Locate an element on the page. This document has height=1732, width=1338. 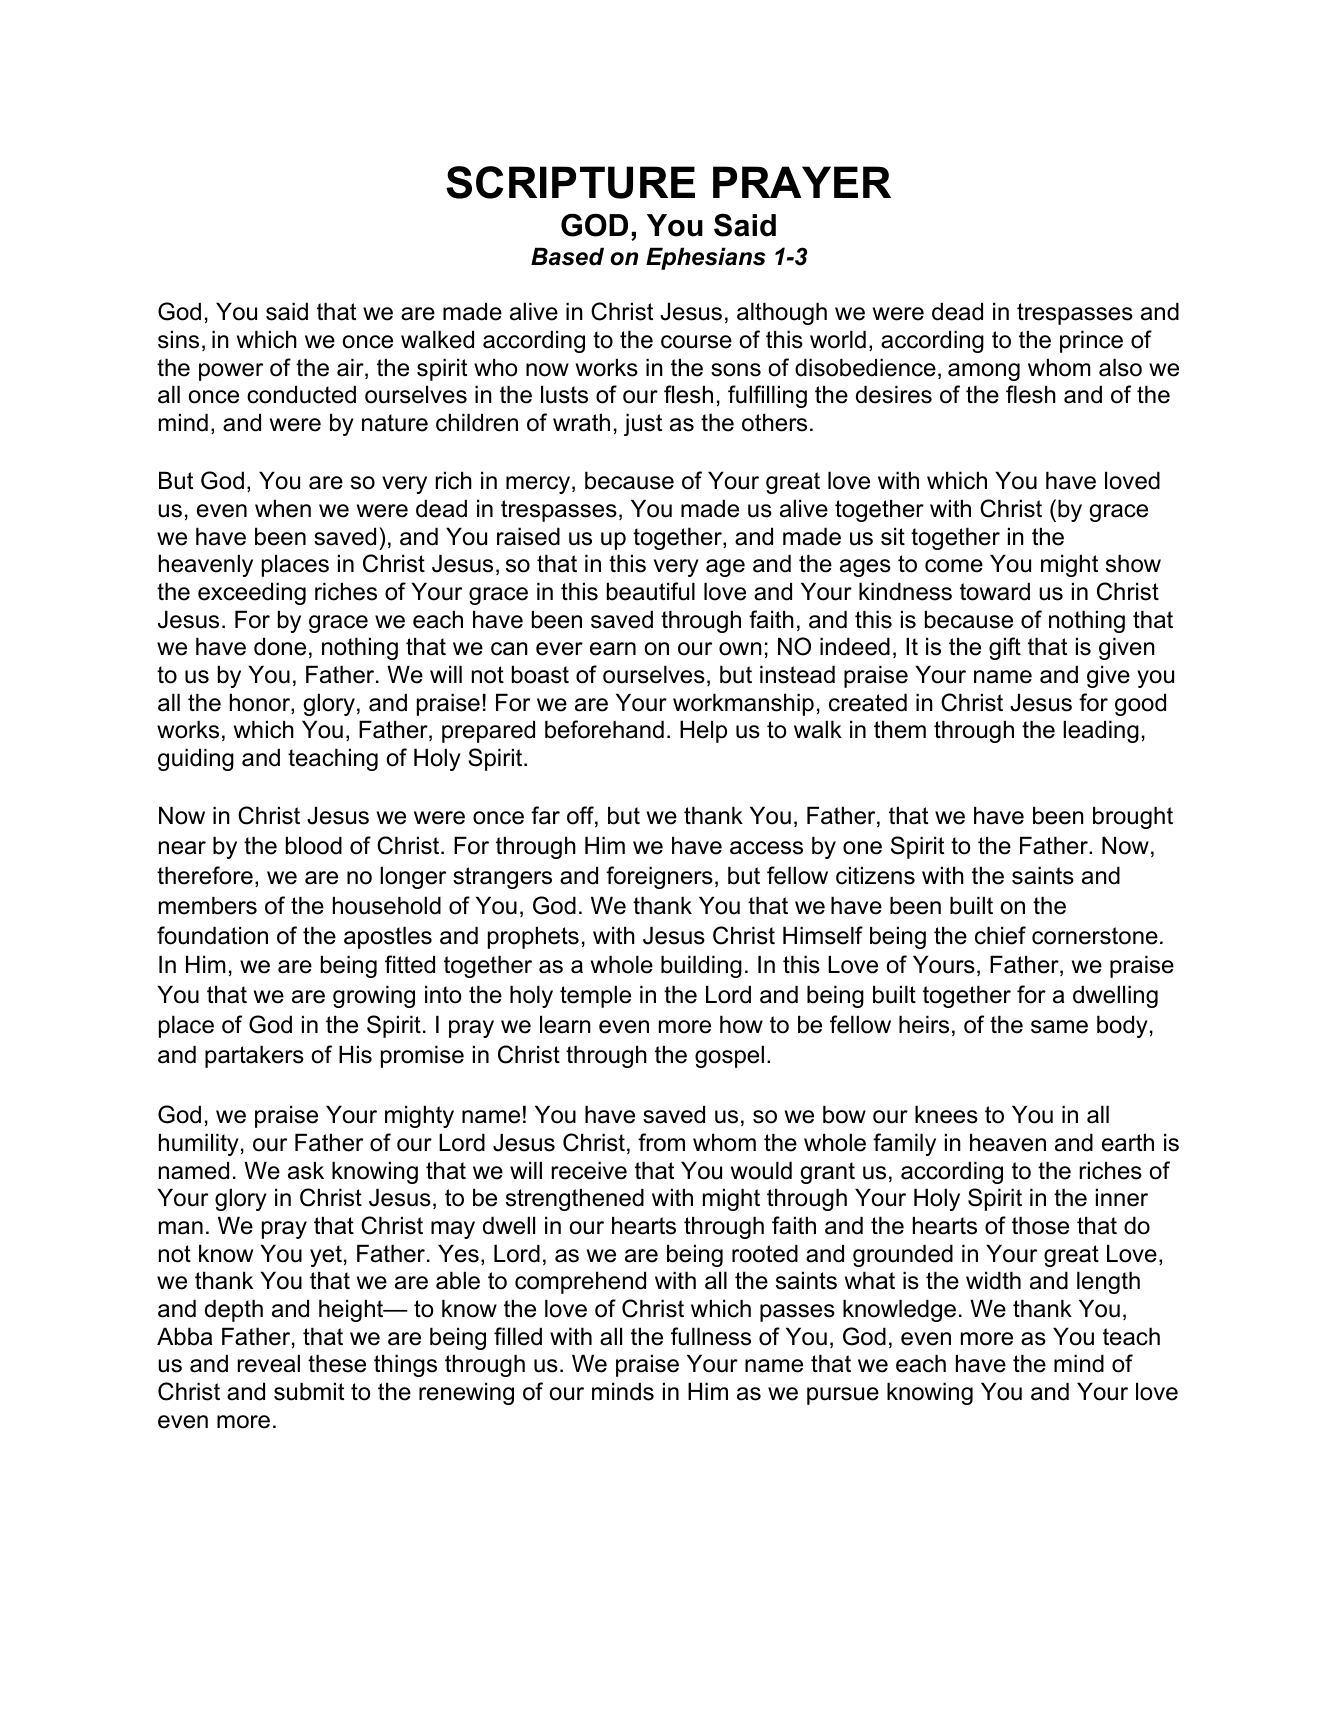
building is located at coordinates (701, 966).
